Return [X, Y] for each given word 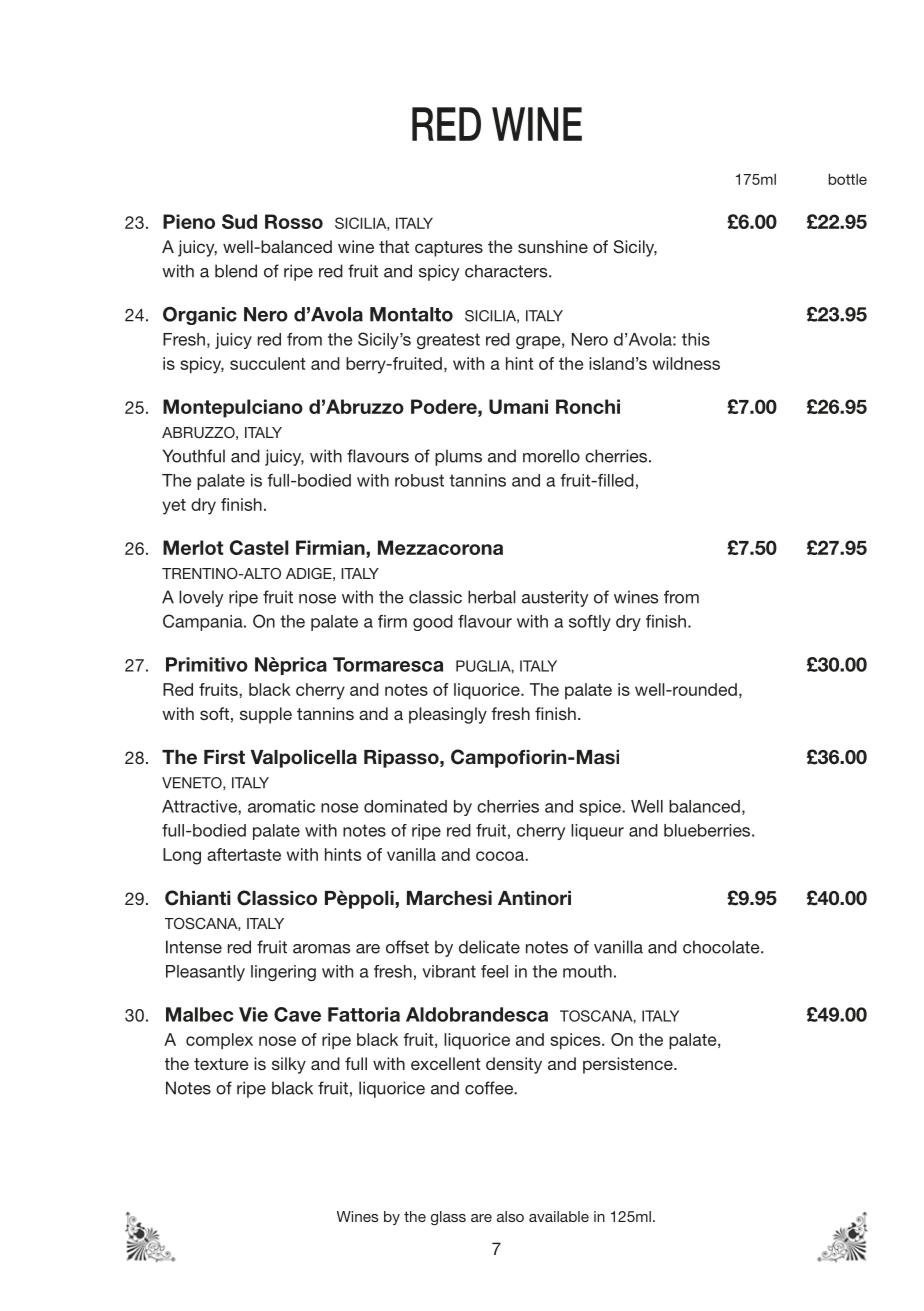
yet [174, 507]
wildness [686, 363]
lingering [283, 973]
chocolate [722, 947]
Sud [239, 221]
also [510, 1216]
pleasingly [448, 715]
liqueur [597, 832]
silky [289, 1065]
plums [458, 457]
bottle [847, 179]
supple [266, 715]
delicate [489, 947]
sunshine [553, 246]
